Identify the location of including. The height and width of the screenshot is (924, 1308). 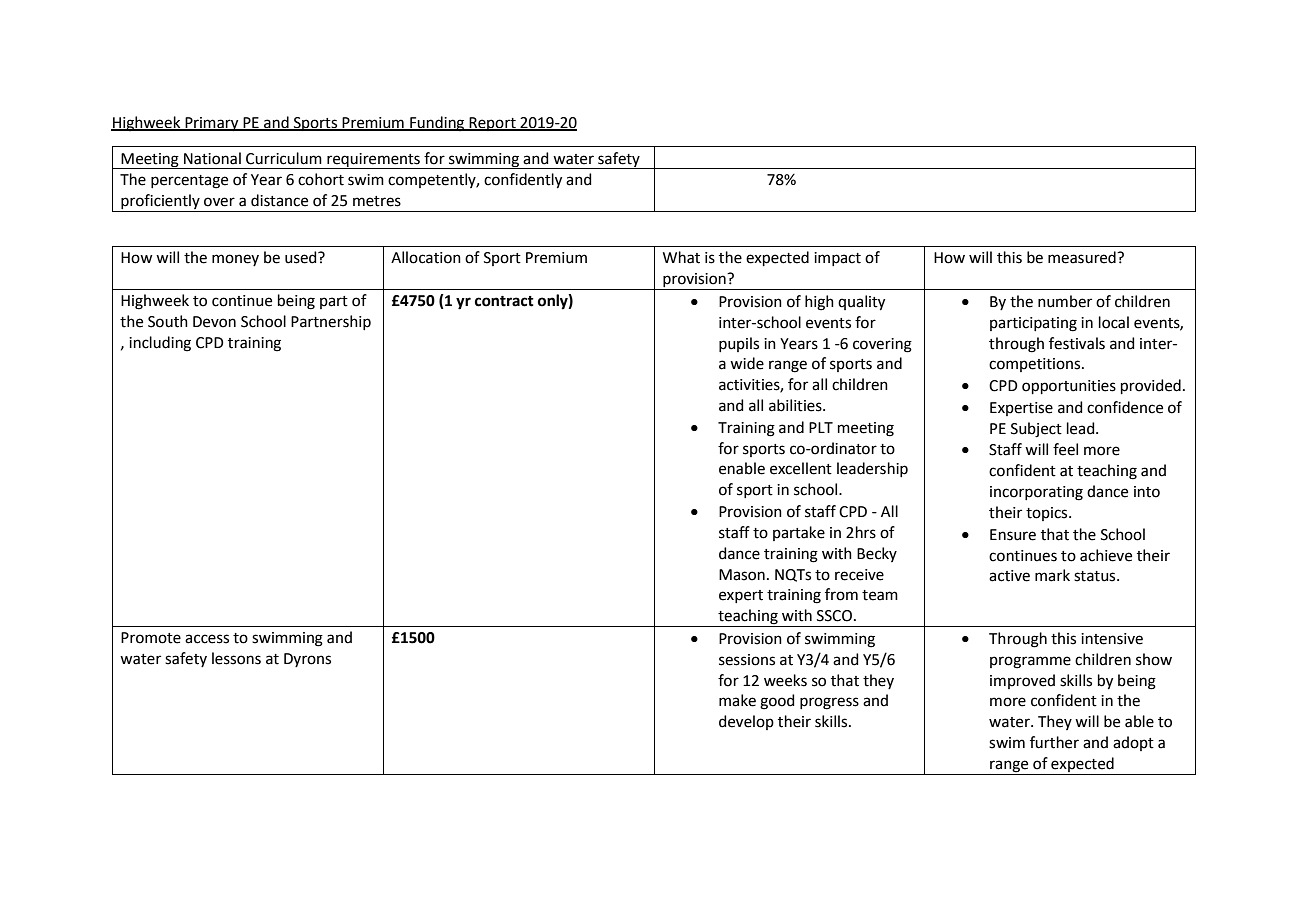
(160, 344).
